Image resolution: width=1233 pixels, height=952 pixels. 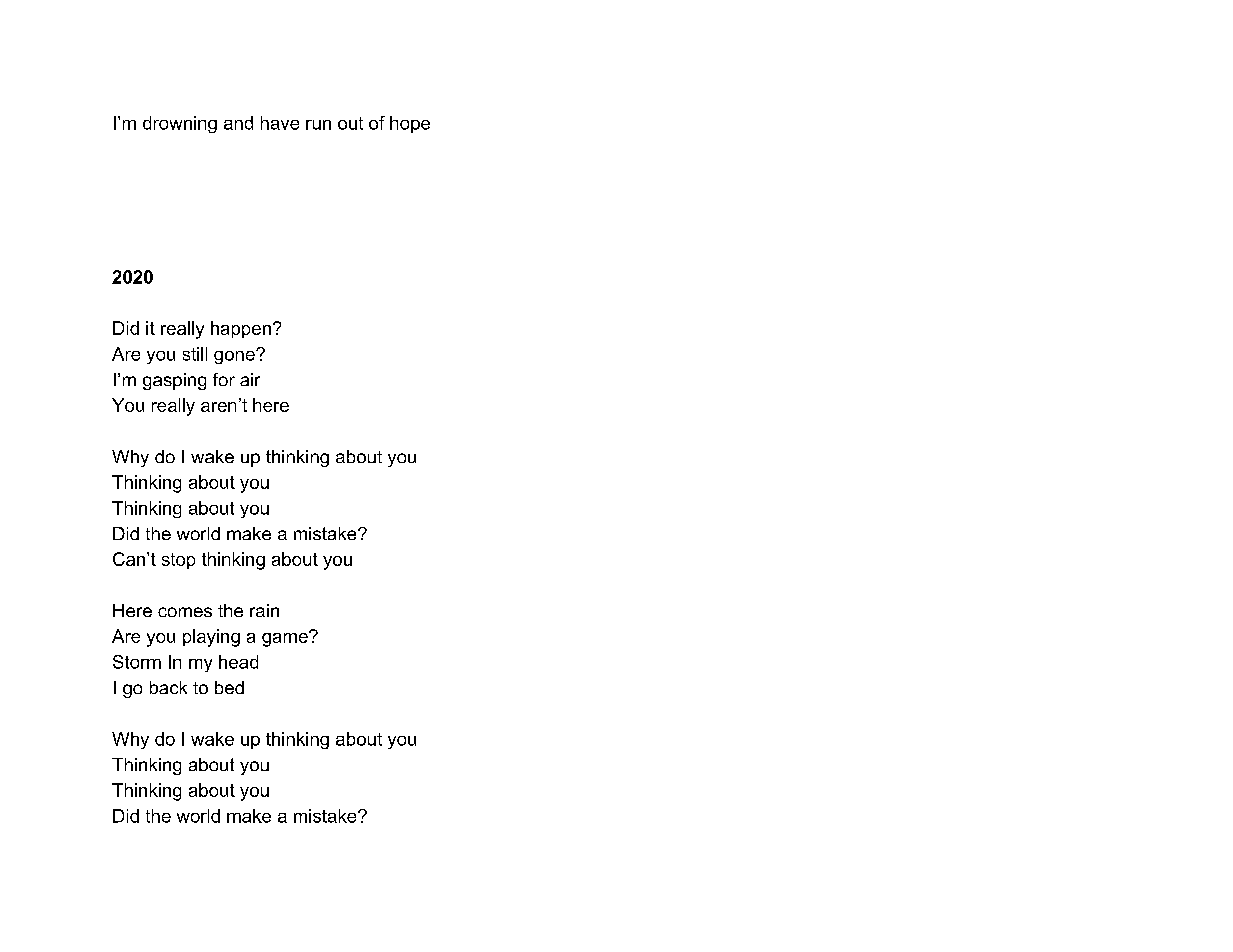 I want to click on rain, so click(x=264, y=610).
